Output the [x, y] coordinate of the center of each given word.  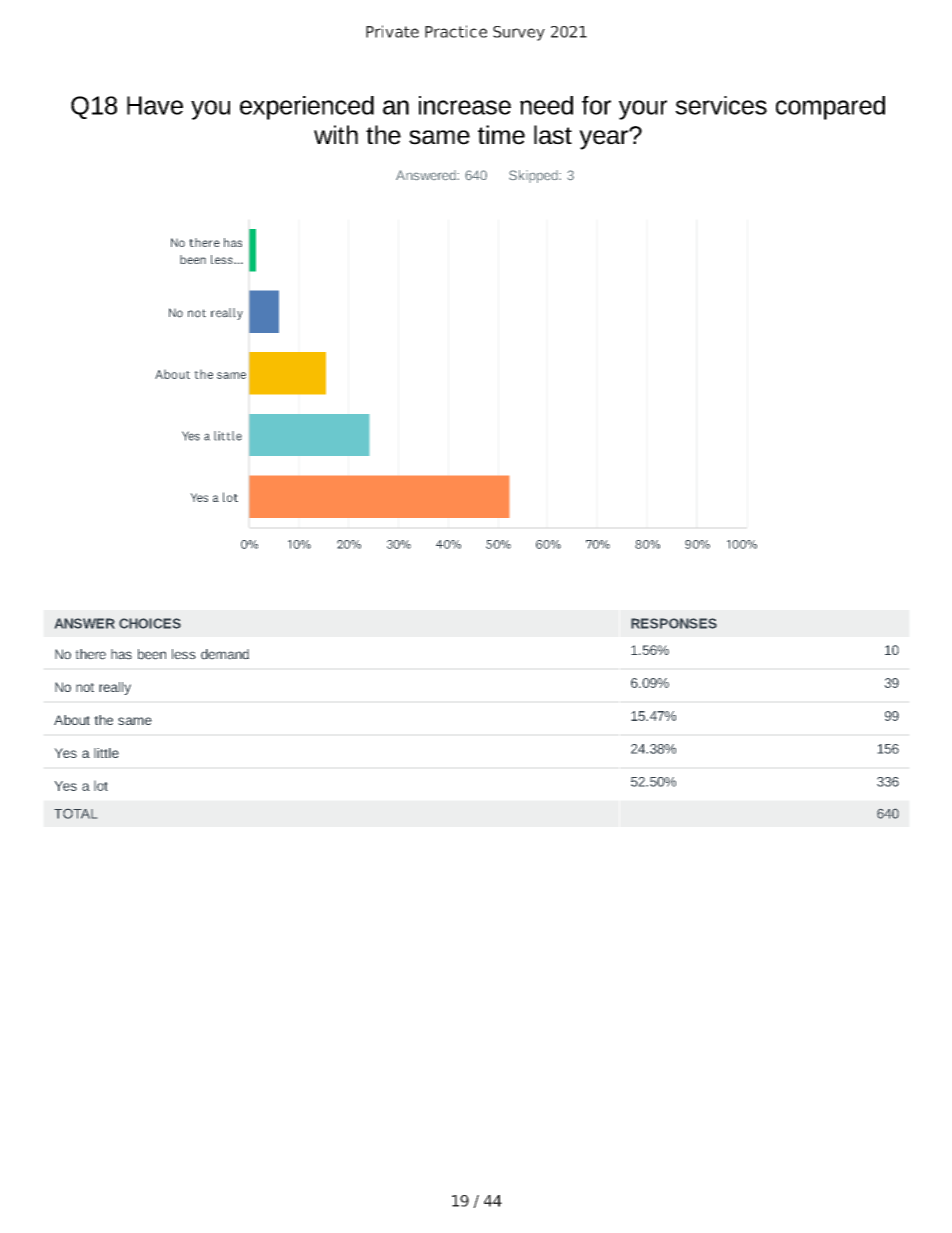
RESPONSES [674, 623]
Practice [456, 31]
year [604, 139]
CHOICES [150, 623]
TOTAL [75, 814]
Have [155, 105]
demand [225, 654]
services [721, 105]
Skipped [534, 176]
